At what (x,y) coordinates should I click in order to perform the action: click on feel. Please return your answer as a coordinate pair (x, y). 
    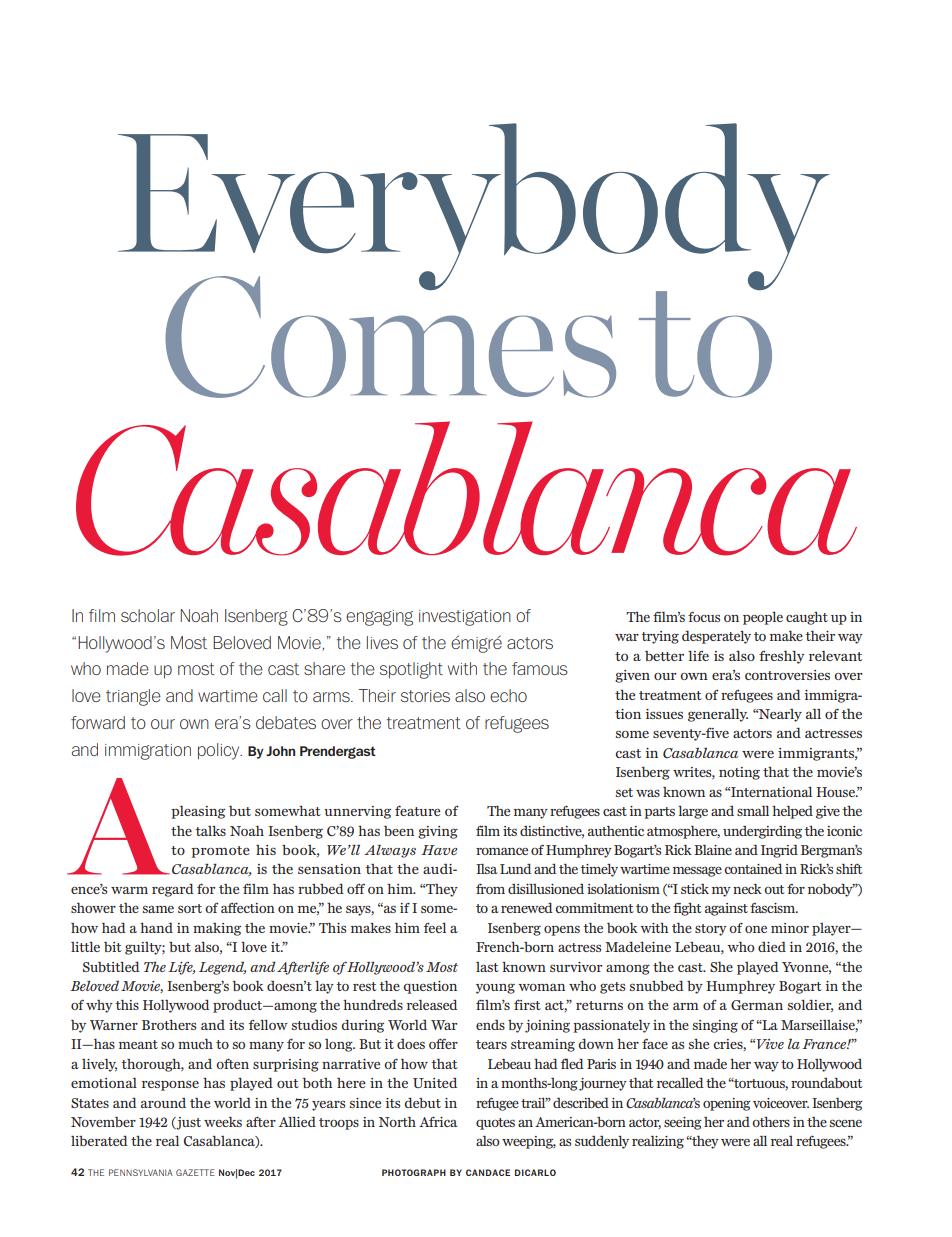
    Looking at the image, I should click on (435, 928).
